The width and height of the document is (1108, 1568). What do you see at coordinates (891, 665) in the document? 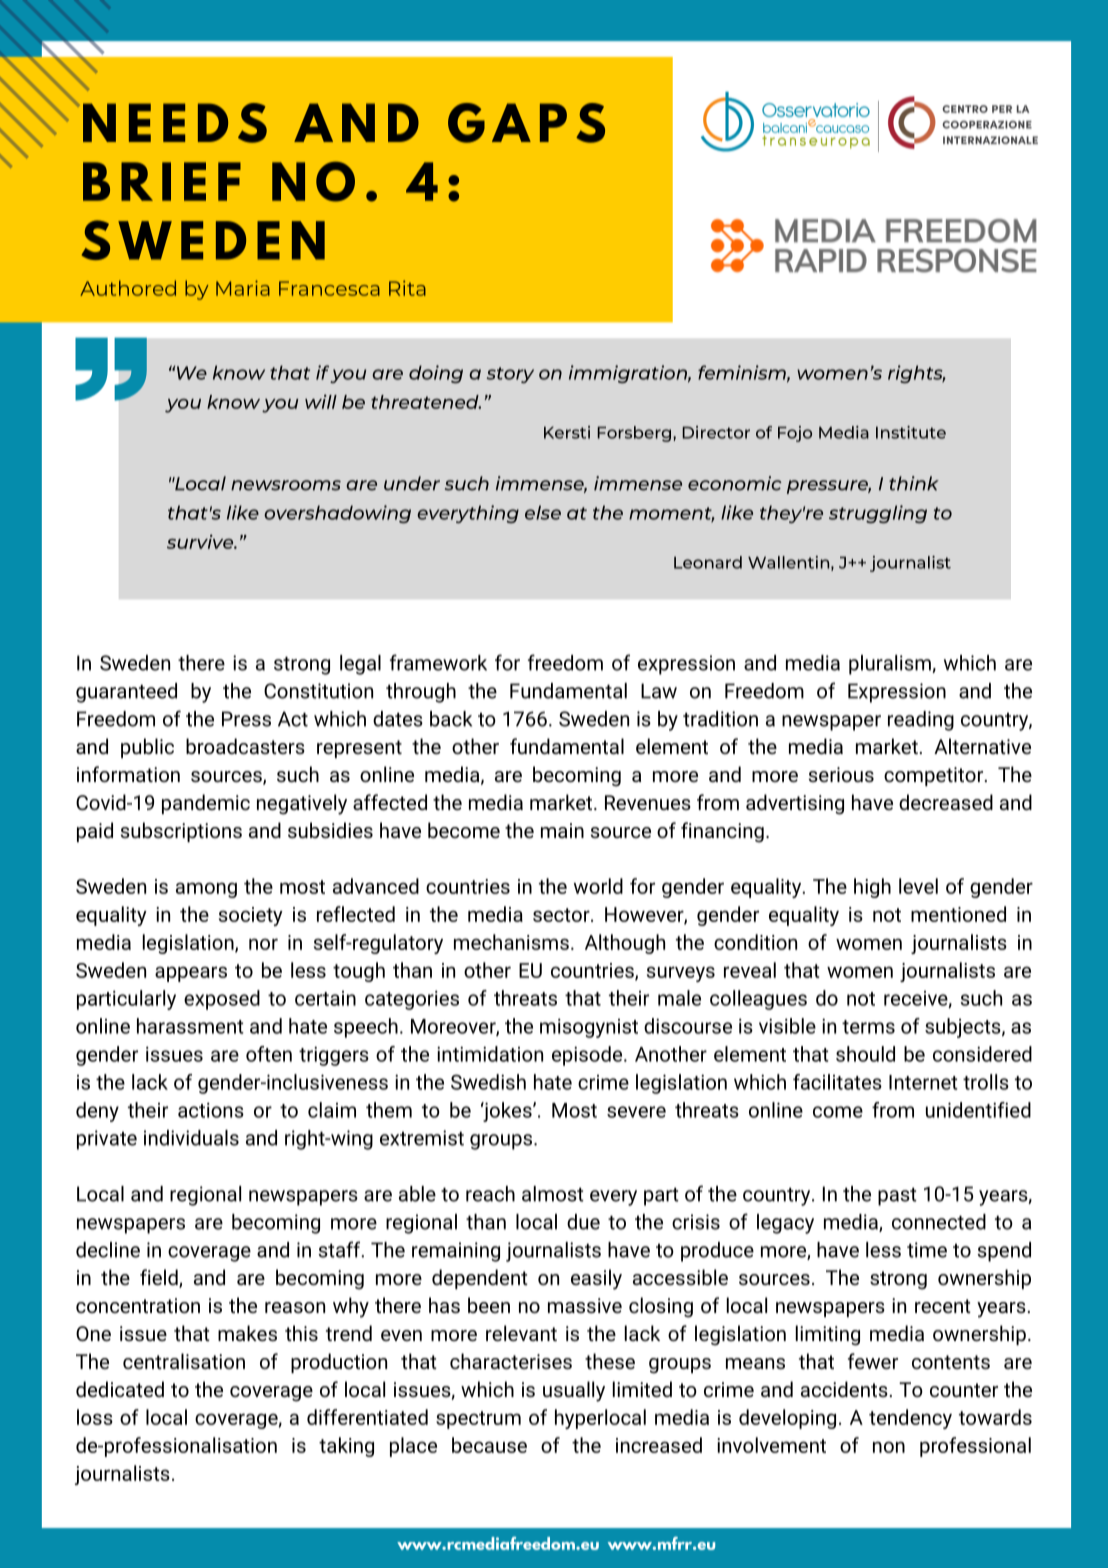
I see `pluralism` at bounding box center [891, 665].
